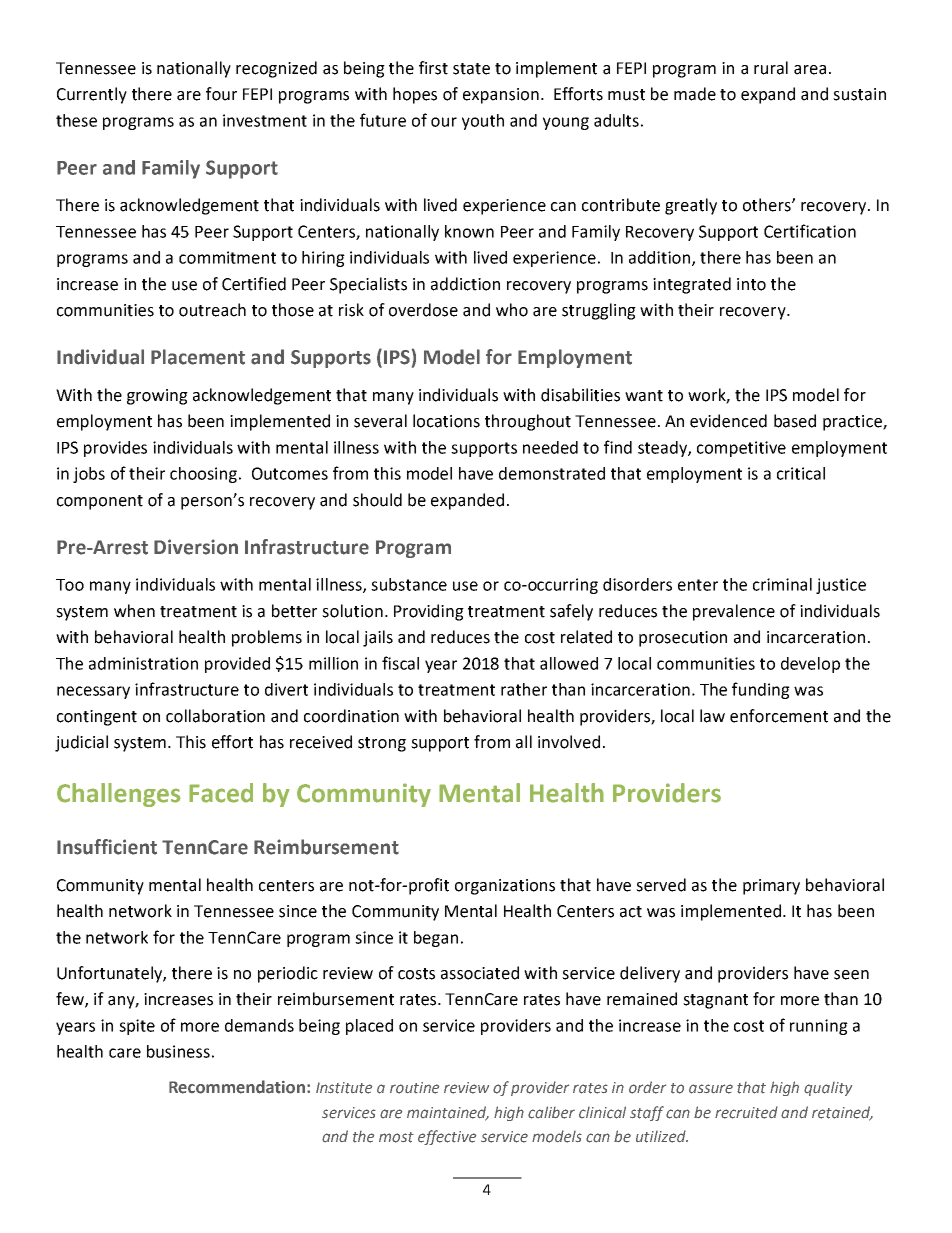 Image resolution: width=952 pixels, height=1233 pixels. I want to click on rural, so click(771, 68).
